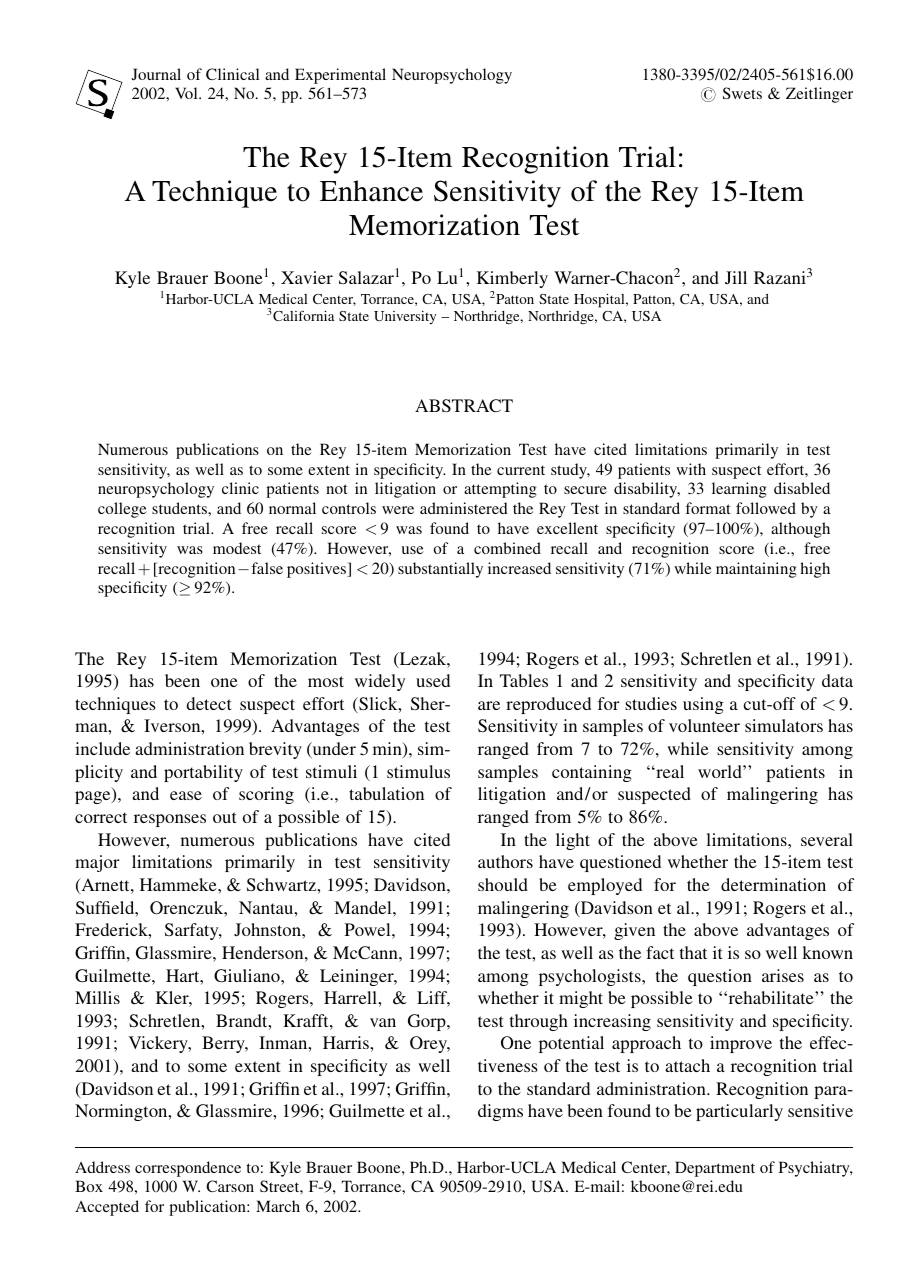 The image size is (924, 1288). Describe the element at coordinates (505, 861) in the image. I see `authors` at that location.
